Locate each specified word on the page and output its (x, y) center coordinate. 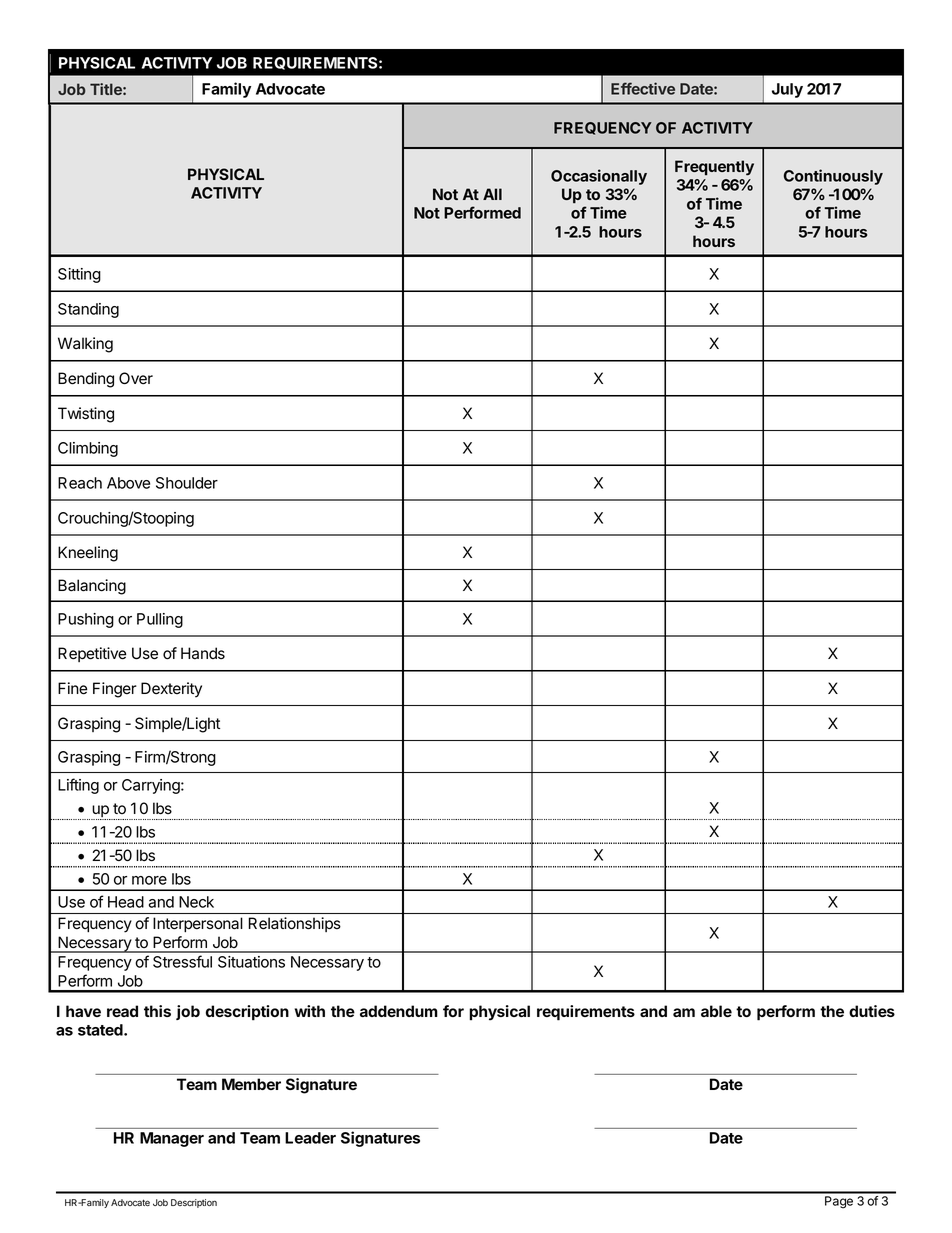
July (787, 90)
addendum (399, 1011)
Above (128, 483)
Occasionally (599, 177)
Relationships (295, 924)
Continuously (833, 177)
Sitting (79, 275)
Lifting (78, 786)
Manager (172, 1139)
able (716, 1011)
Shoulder (187, 483)
